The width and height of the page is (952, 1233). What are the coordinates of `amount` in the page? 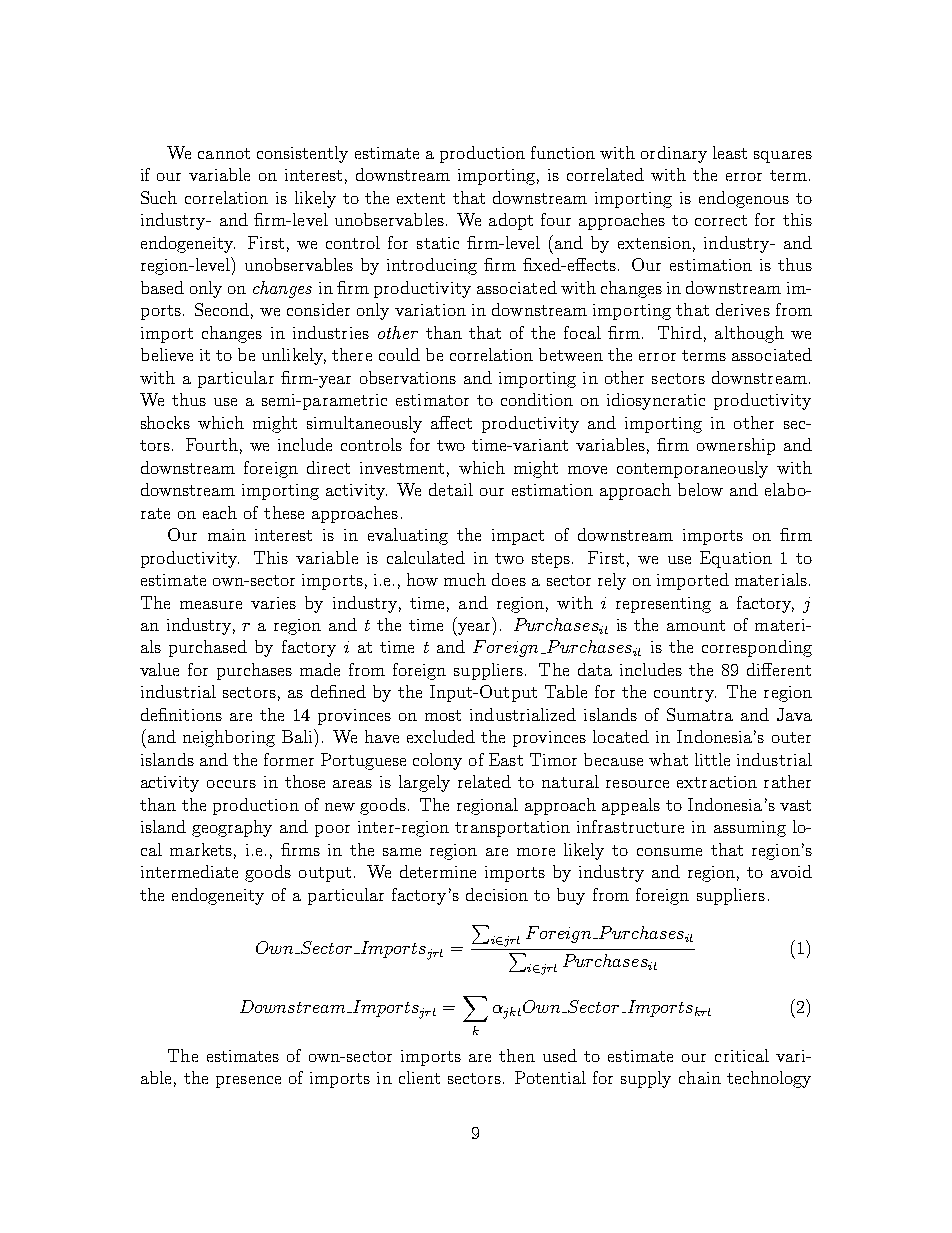 It's located at (696, 625).
